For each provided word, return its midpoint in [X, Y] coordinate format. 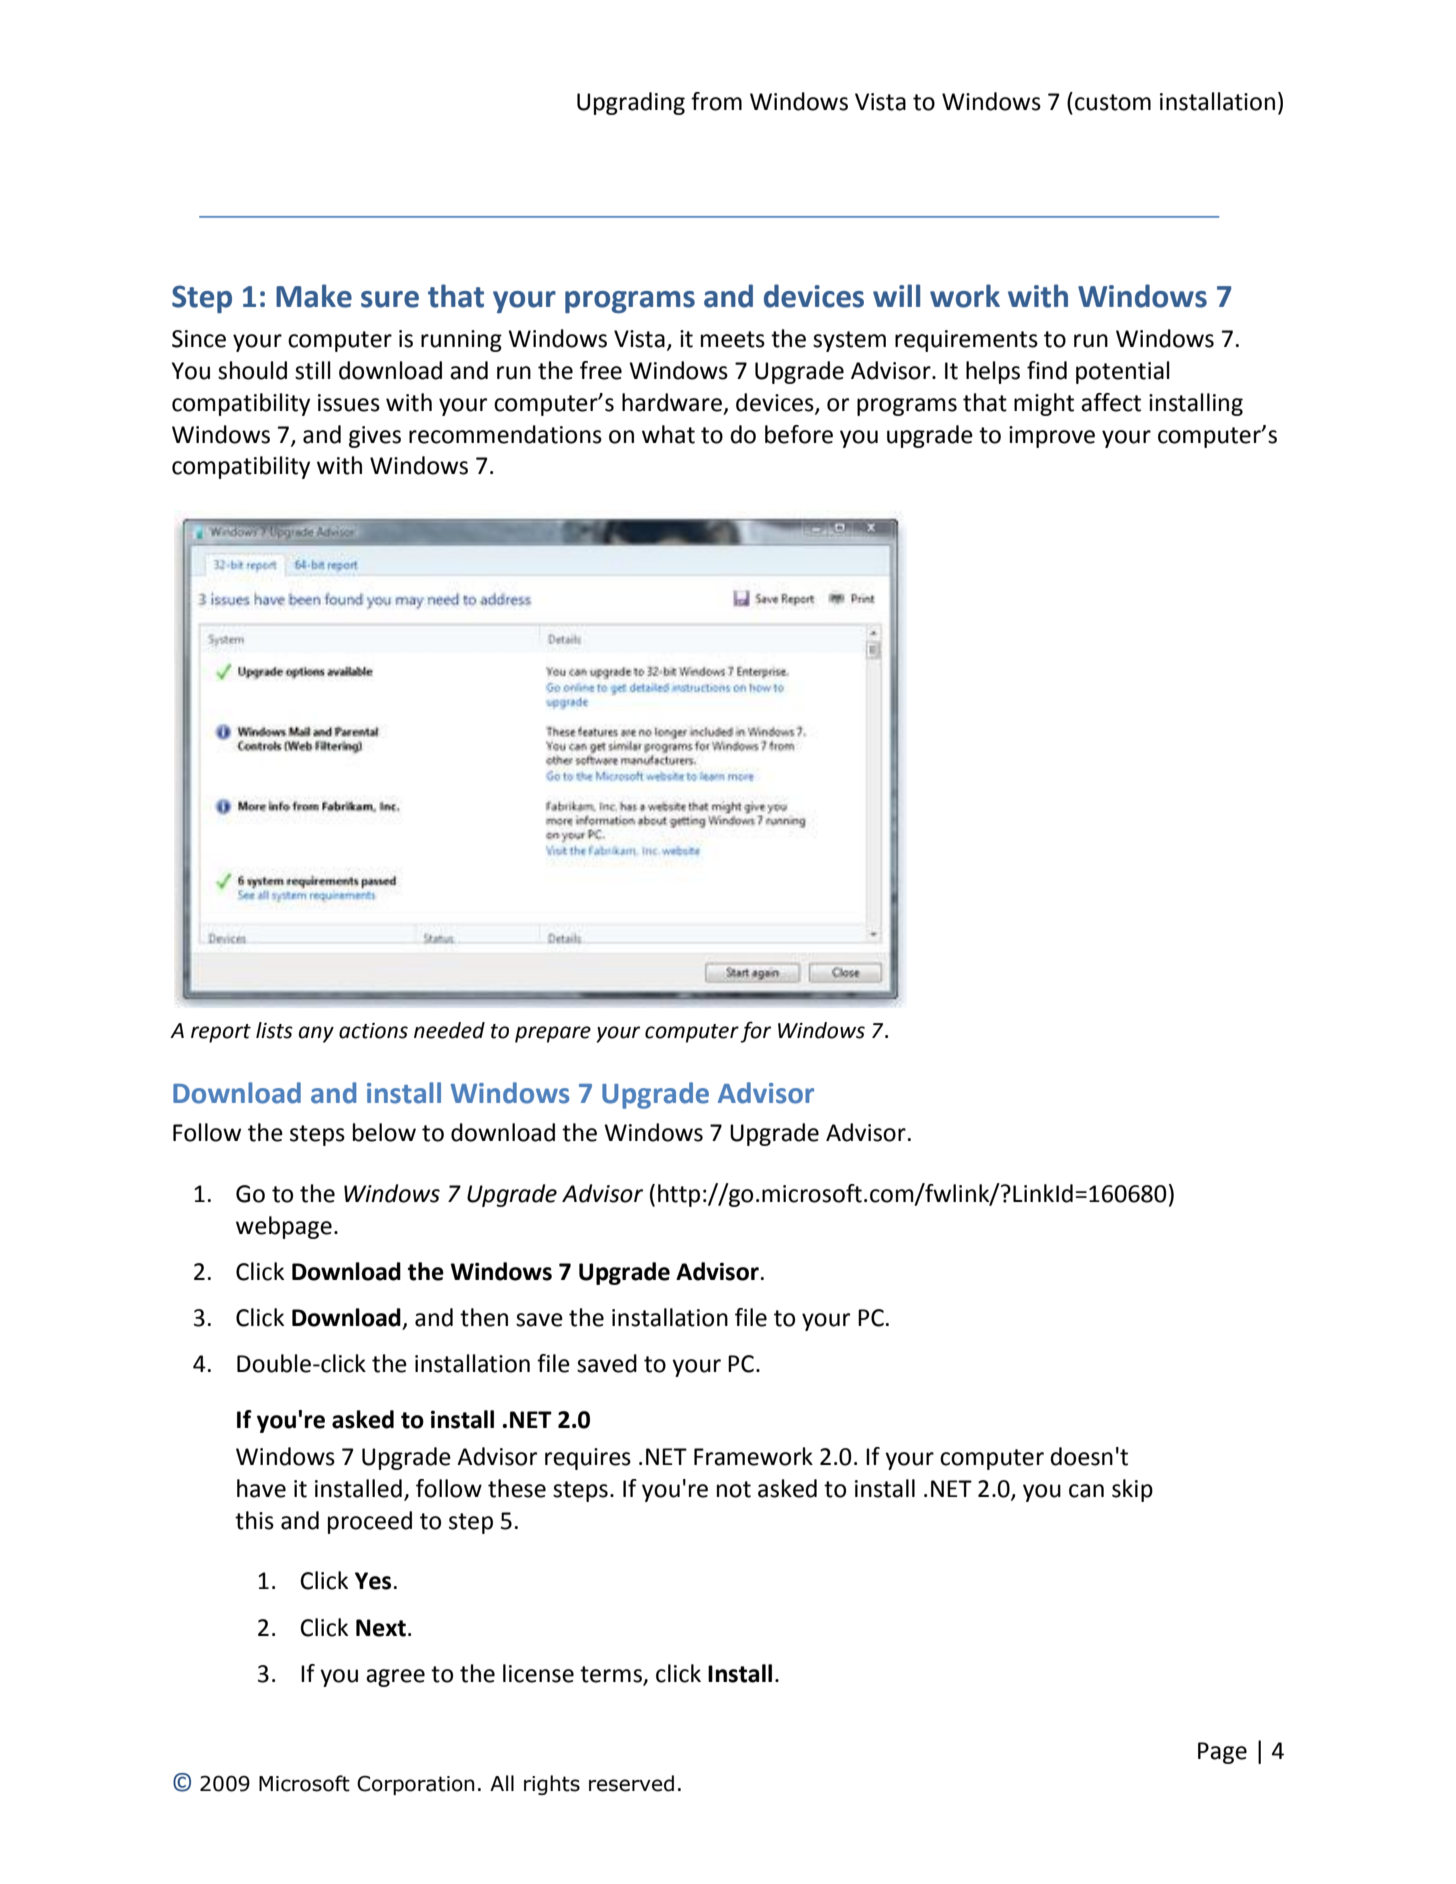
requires [588, 1459]
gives [375, 437]
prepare [553, 1034]
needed [449, 1030]
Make [314, 296]
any [316, 1034]
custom [1113, 102]
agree [395, 1678]
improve [1052, 437]
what [668, 434]
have [261, 1488]
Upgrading [631, 103]
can [1086, 1491]
